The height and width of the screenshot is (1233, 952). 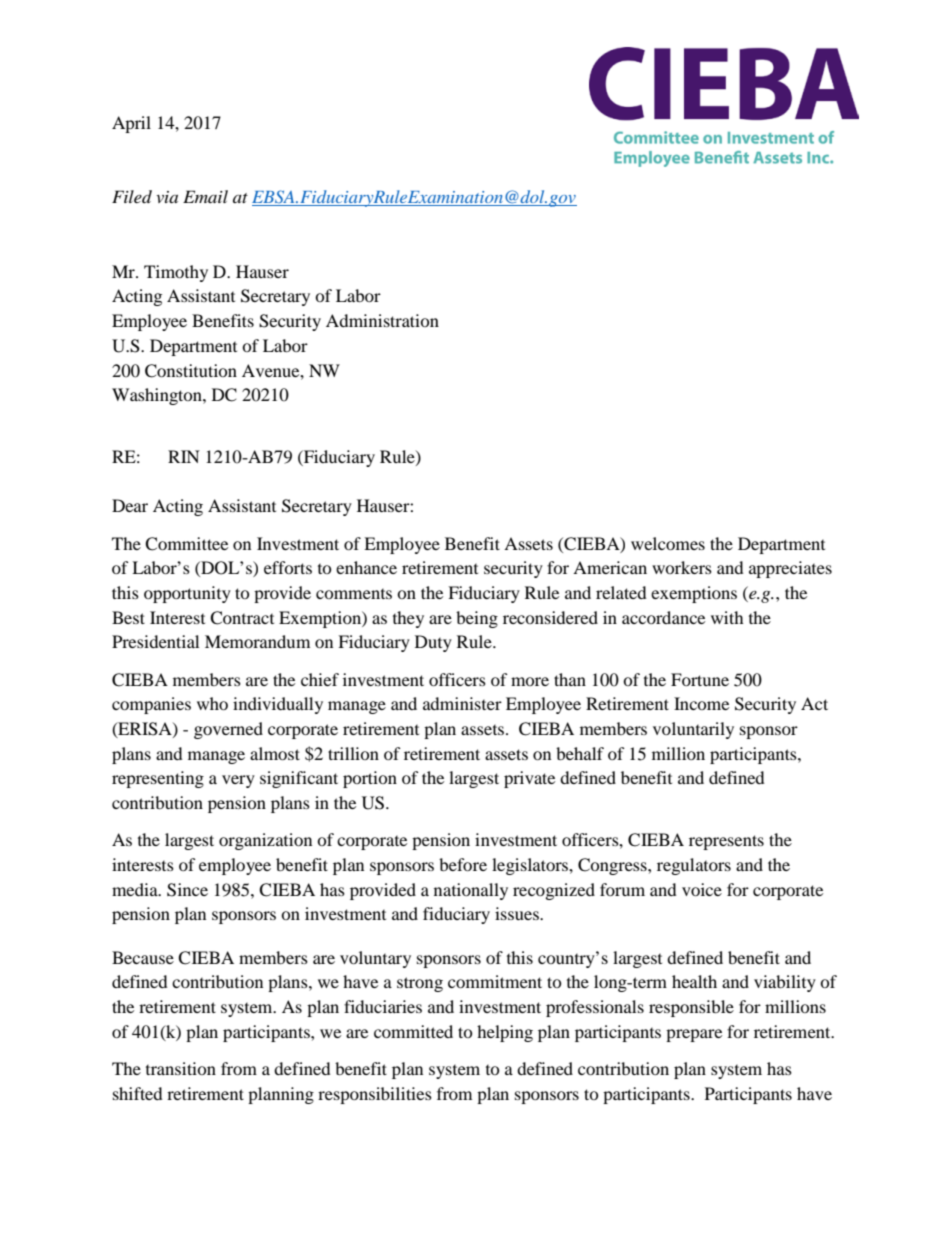 What do you see at coordinates (682, 567) in the screenshot?
I see `workers` at bounding box center [682, 567].
